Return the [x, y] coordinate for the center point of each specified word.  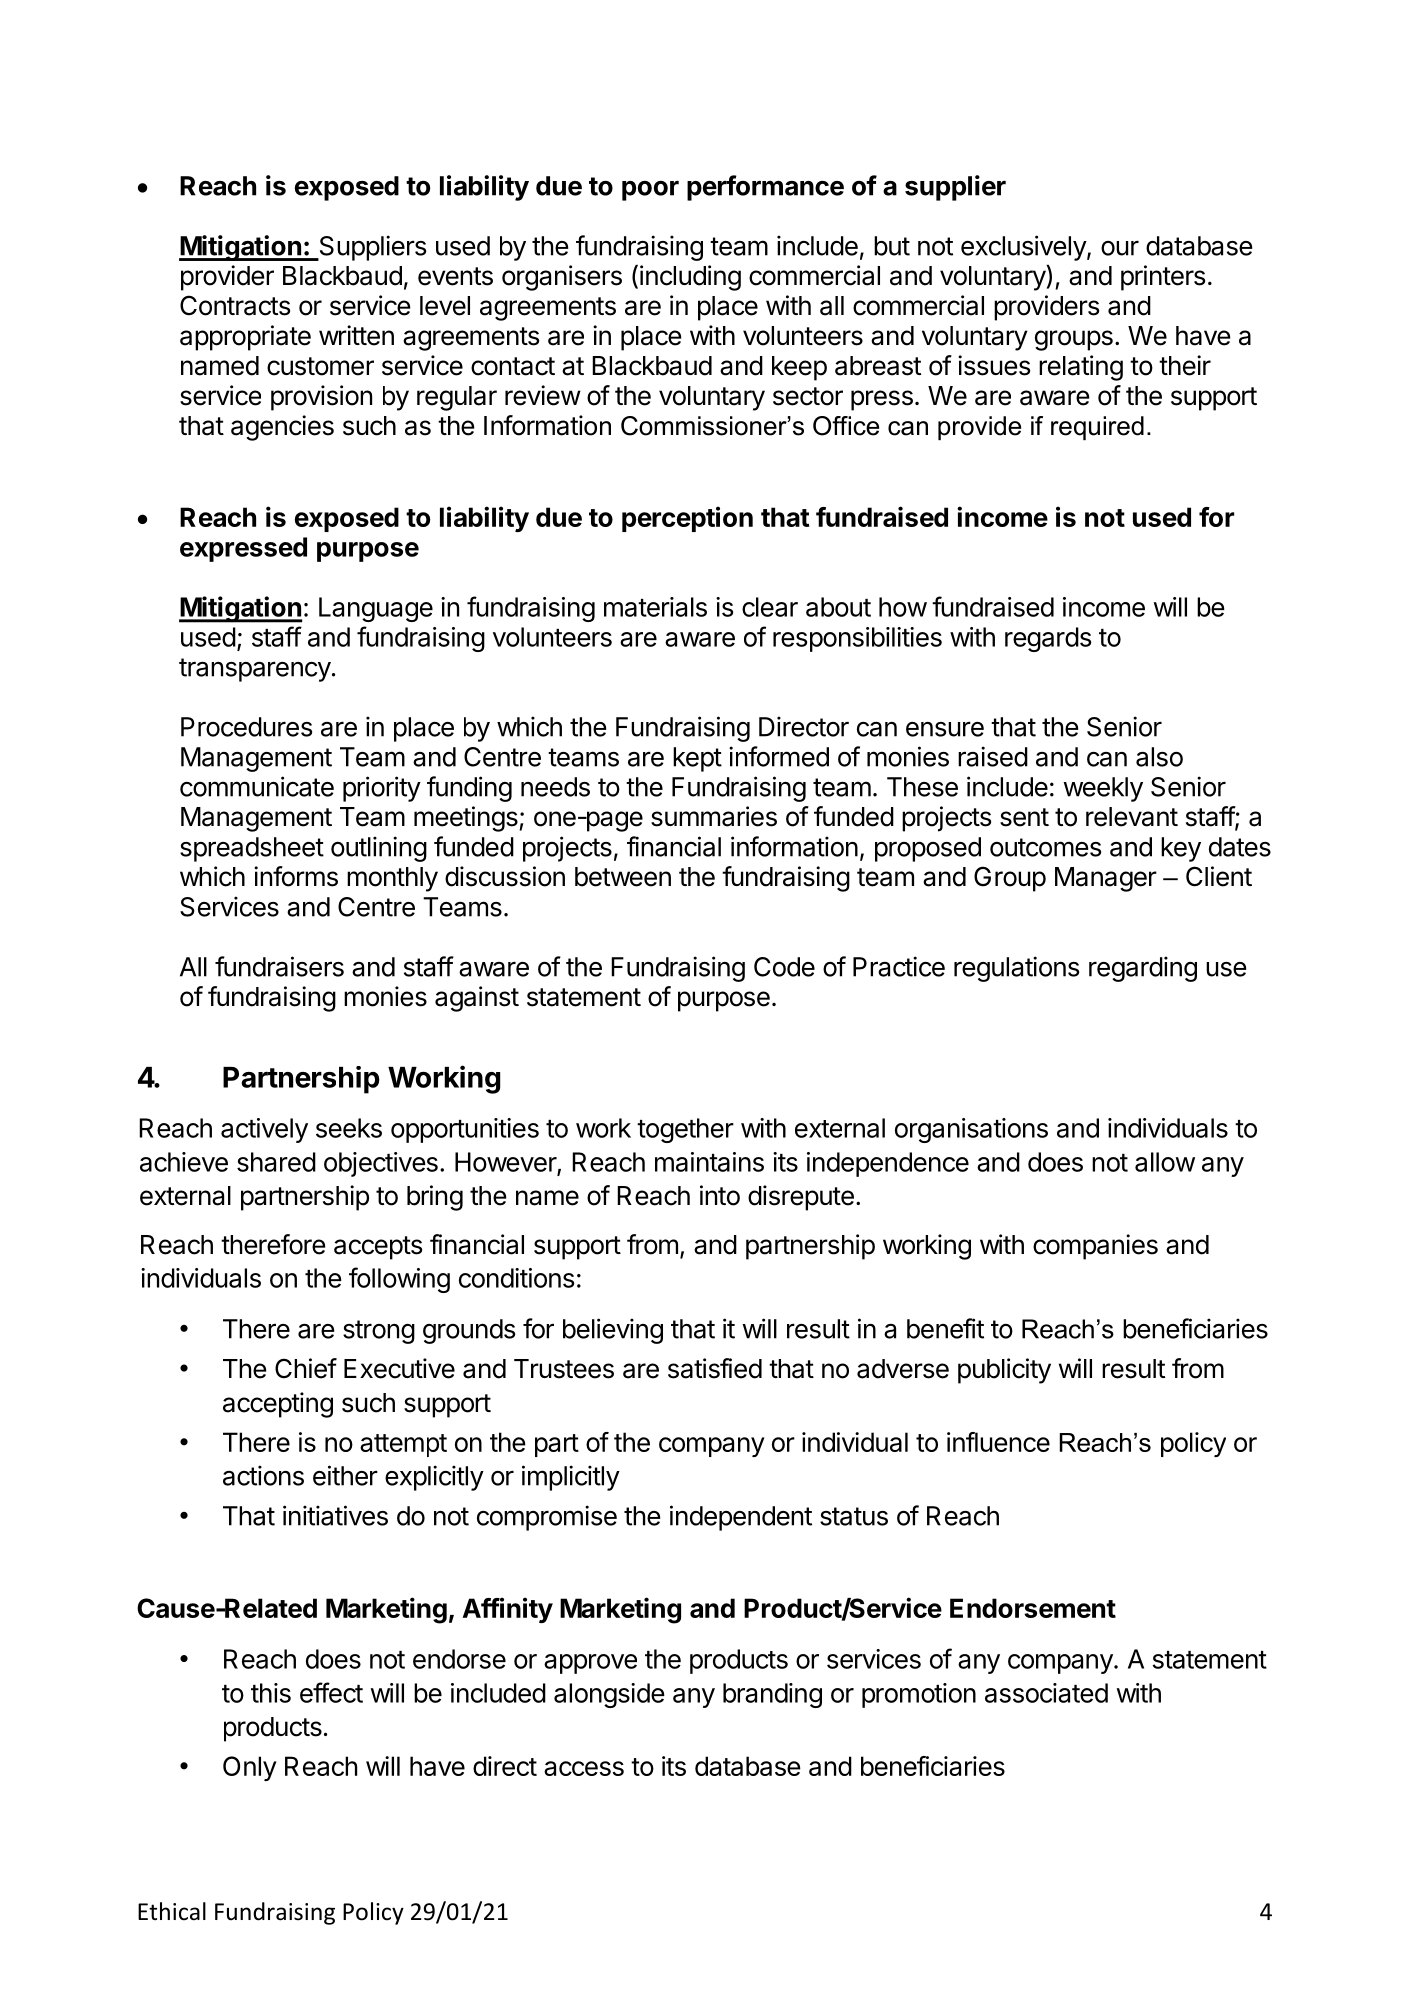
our [1120, 248]
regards [1048, 639]
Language [376, 609]
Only [250, 1768]
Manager [1106, 879]
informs [296, 876]
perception [687, 519]
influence [998, 1442]
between [623, 877]
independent [741, 1518]
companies [1095, 1247]
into [720, 1195]
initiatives [335, 1515]
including [690, 278]
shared [276, 1162]
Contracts [235, 305]
